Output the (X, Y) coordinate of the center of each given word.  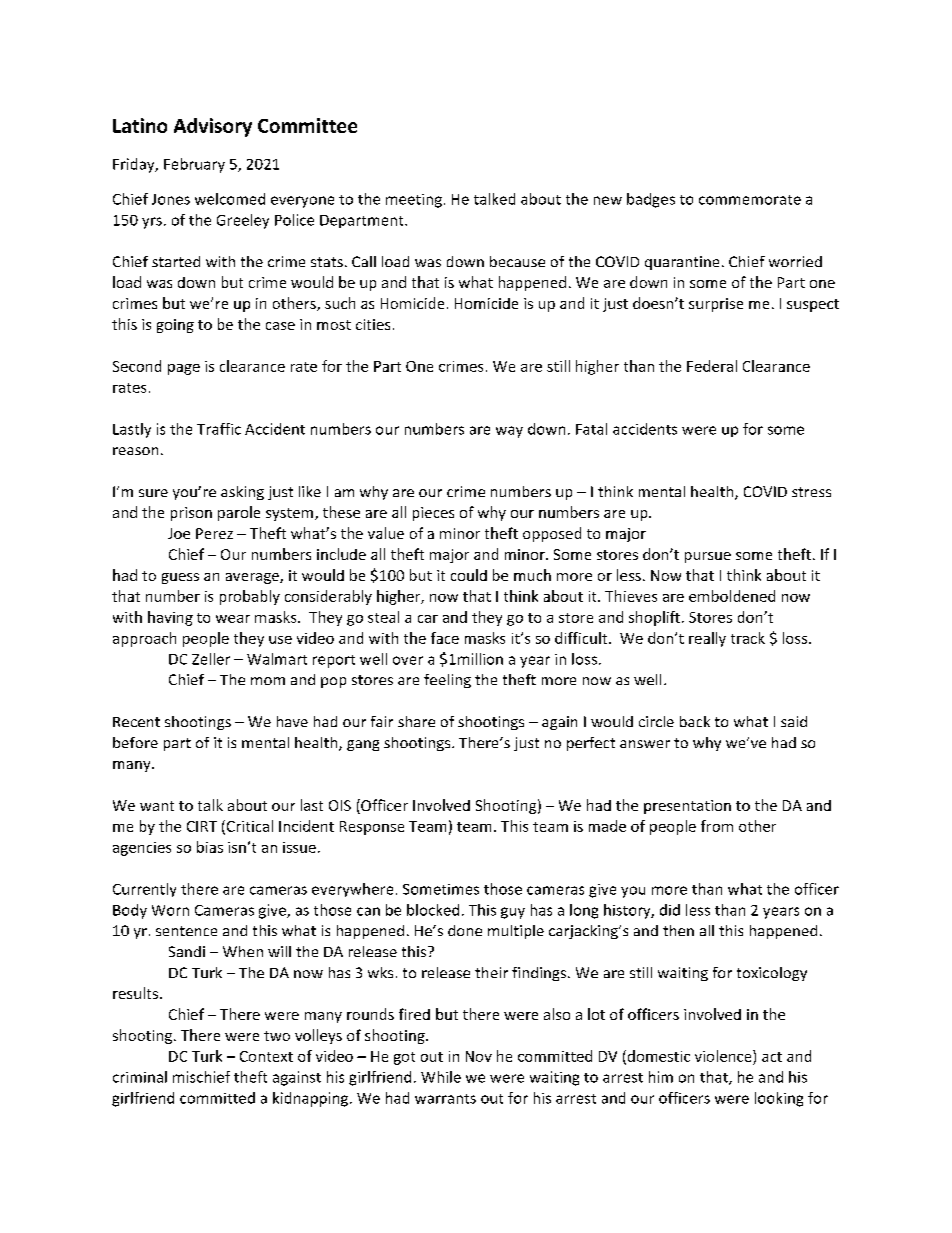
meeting (414, 201)
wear (233, 619)
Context (266, 1056)
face (445, 638)
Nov (479, 1056)
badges (651, 200)
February (194, 165)
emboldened (732, 596)
